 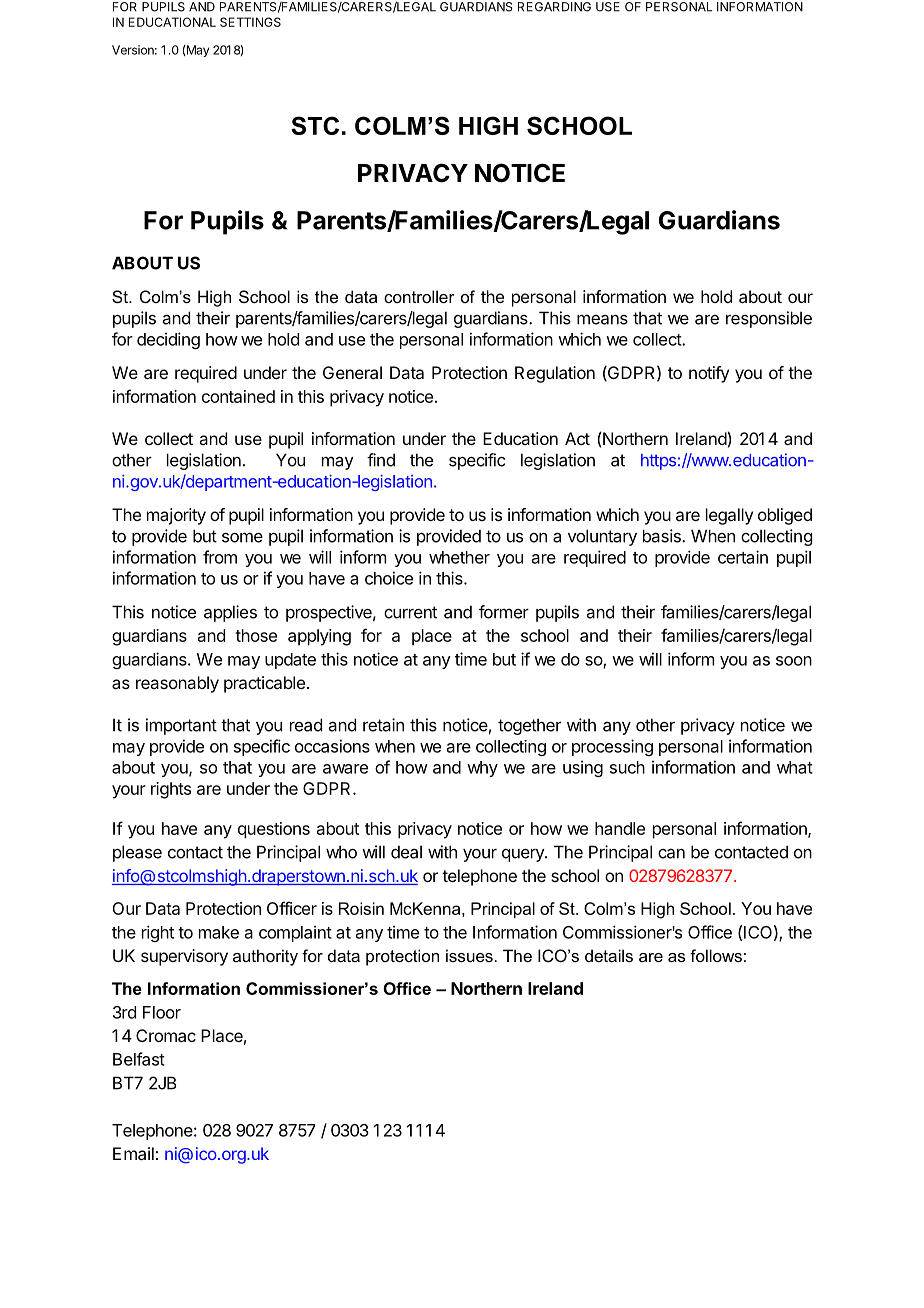 What do you see at coordinates (554, 7) in the screenshot?
I see `REGARDING` at bounding box center [554, 7].
